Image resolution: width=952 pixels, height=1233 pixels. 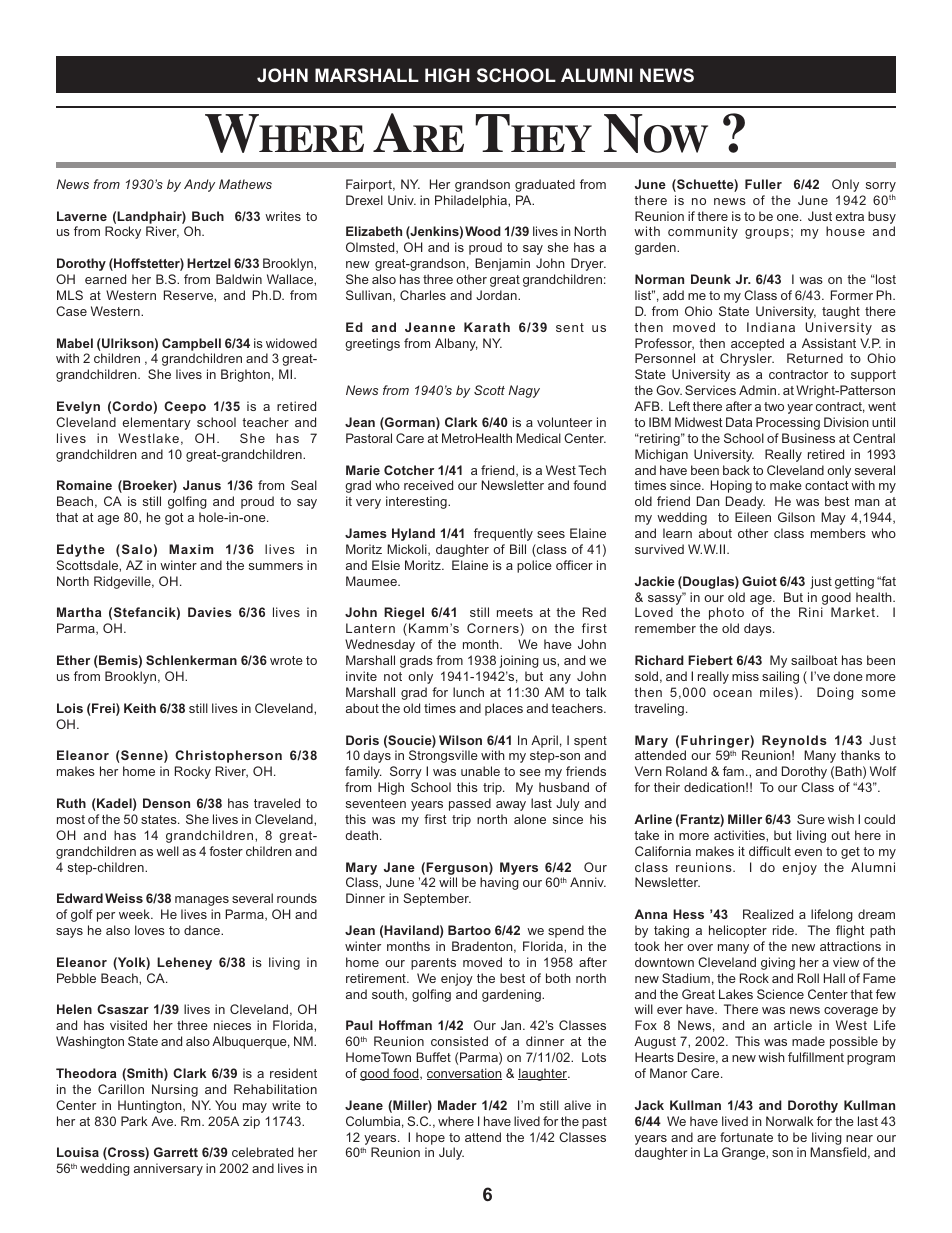 I want to click on Buch, so click(x=208, y=216).
